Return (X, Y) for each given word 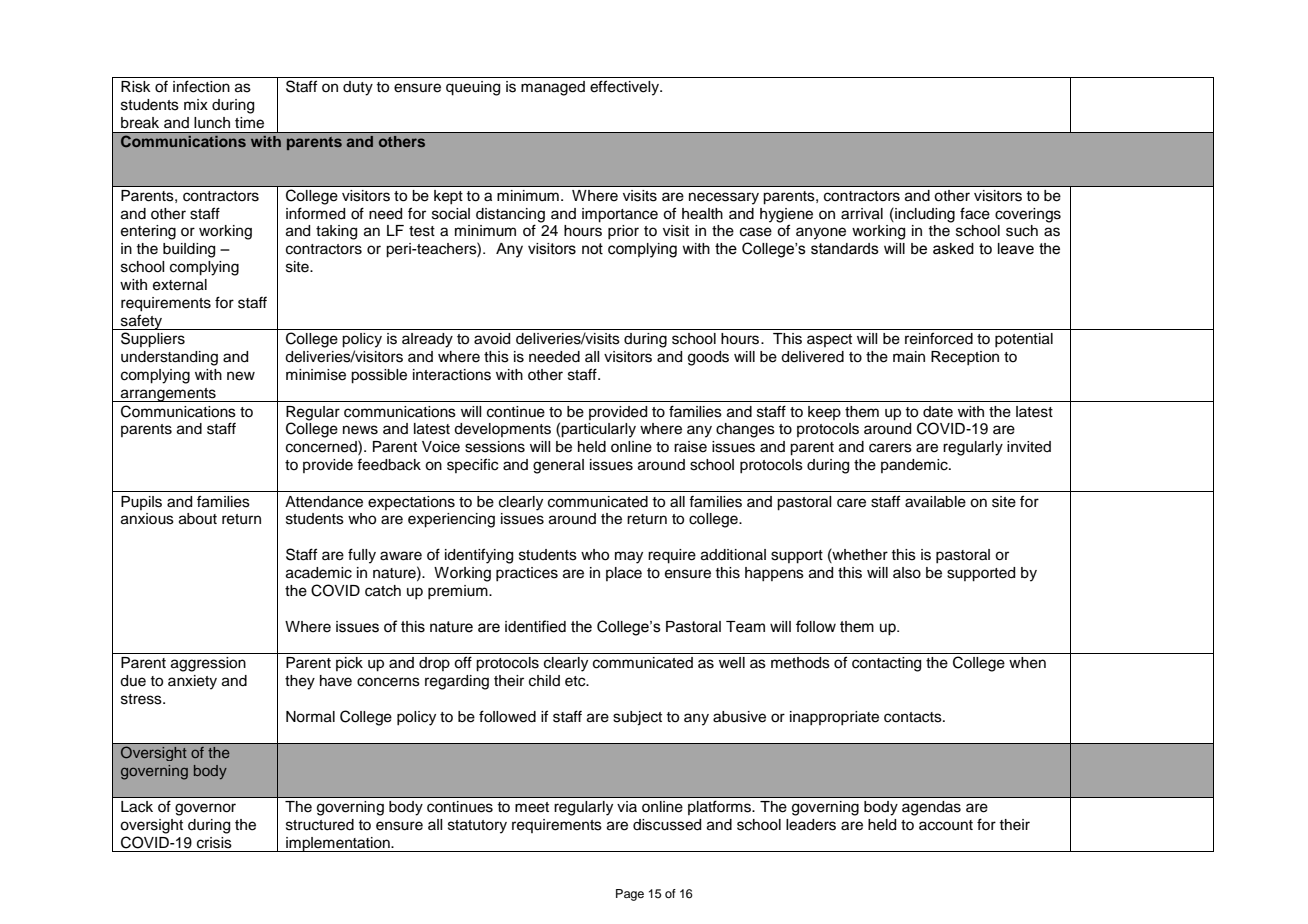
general (558, 466)
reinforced (939, 338)
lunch (212, 123)
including (924, 215)
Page (630, 895)
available (935, 502)
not (592, 249)
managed (553, 88)
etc (576, 681)
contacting (886, 664)
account (946, 825)
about (198, 519)
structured (320, 825)
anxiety (192, 682)
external (180, 285)
